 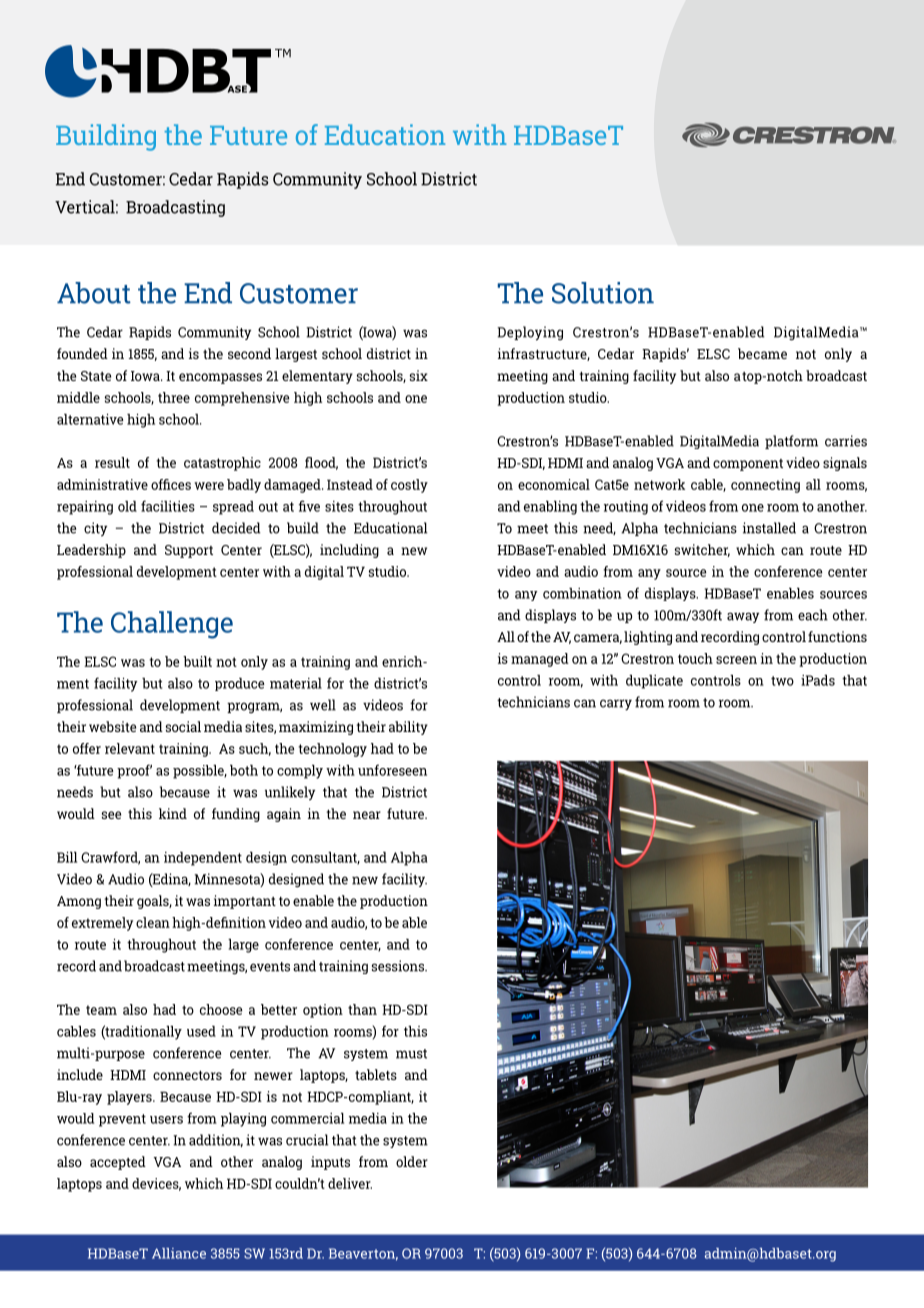 I want to click on About, so click(x=94, y=293).
